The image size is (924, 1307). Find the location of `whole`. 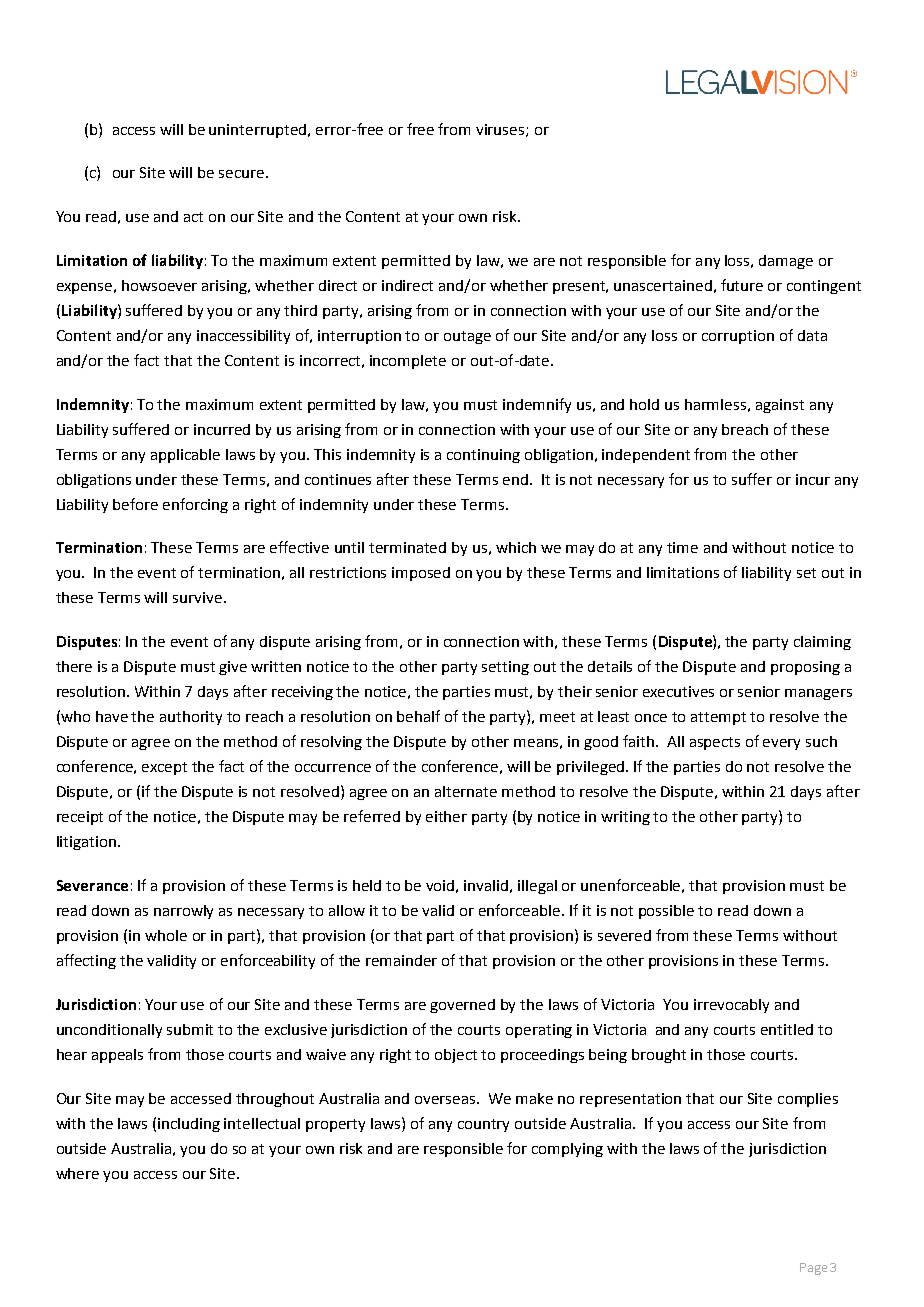

whole is located at coordinates (166, 935).
